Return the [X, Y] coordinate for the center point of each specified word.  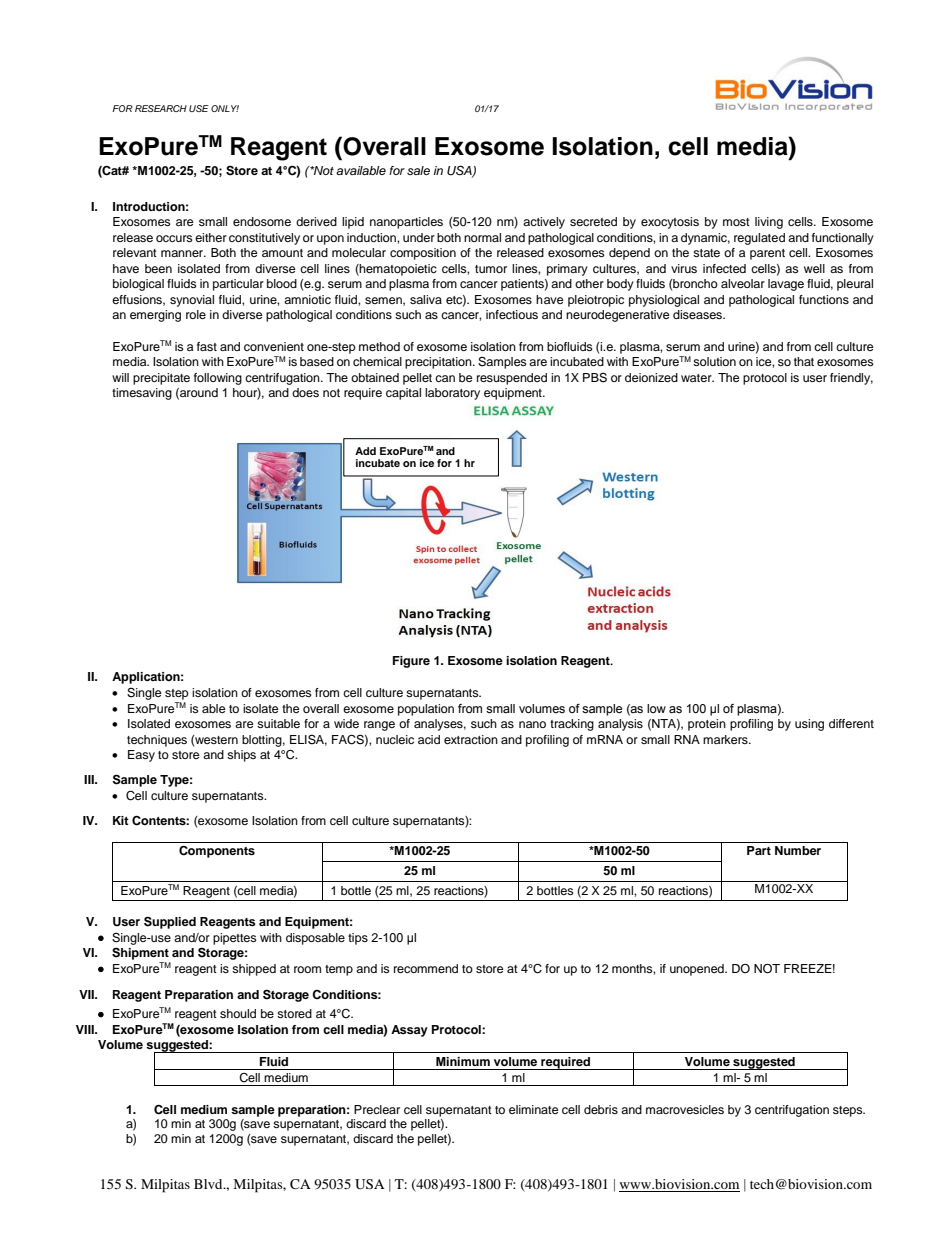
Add [365, 451]
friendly [851, 379]
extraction [471, 739]
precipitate [161, 379]
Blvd [209, 1184]
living [769, 223]
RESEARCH [161, 108]
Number [798, 850]
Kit [121, 820]
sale [418, 170]
